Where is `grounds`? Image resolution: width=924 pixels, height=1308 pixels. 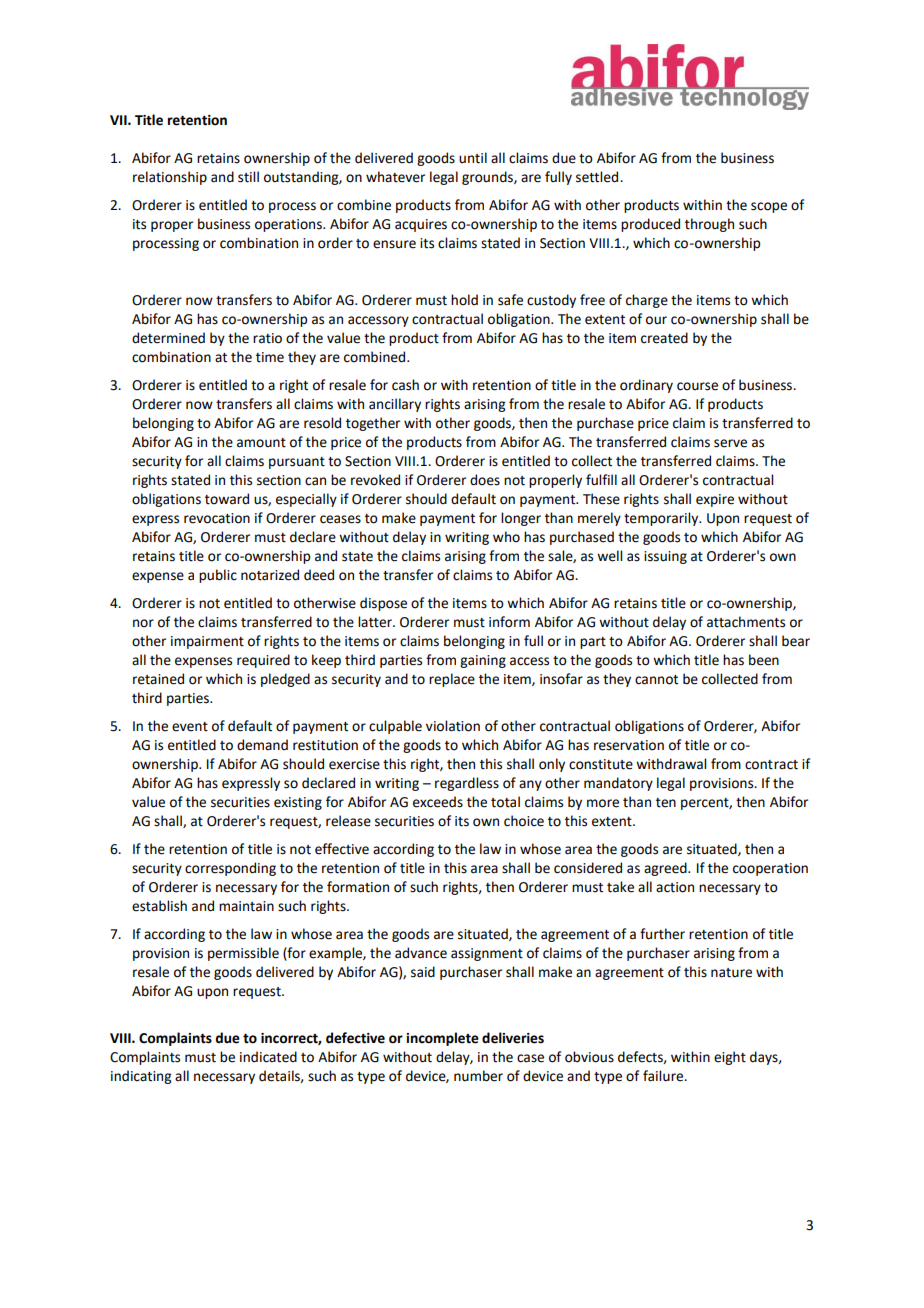
grounds is located at coordinates (488, 178).
